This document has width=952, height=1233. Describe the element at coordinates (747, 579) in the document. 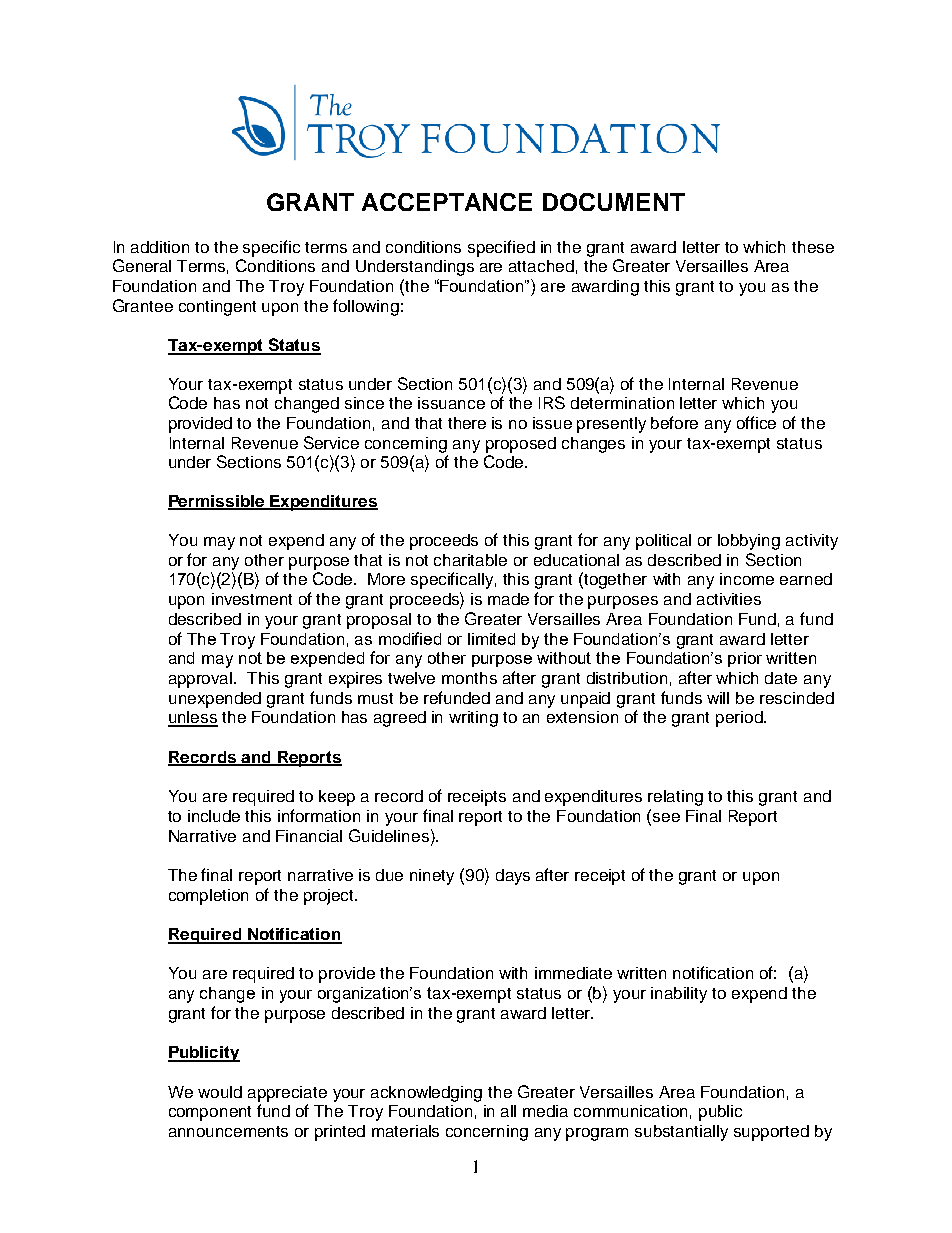

I see `income` at that location.
